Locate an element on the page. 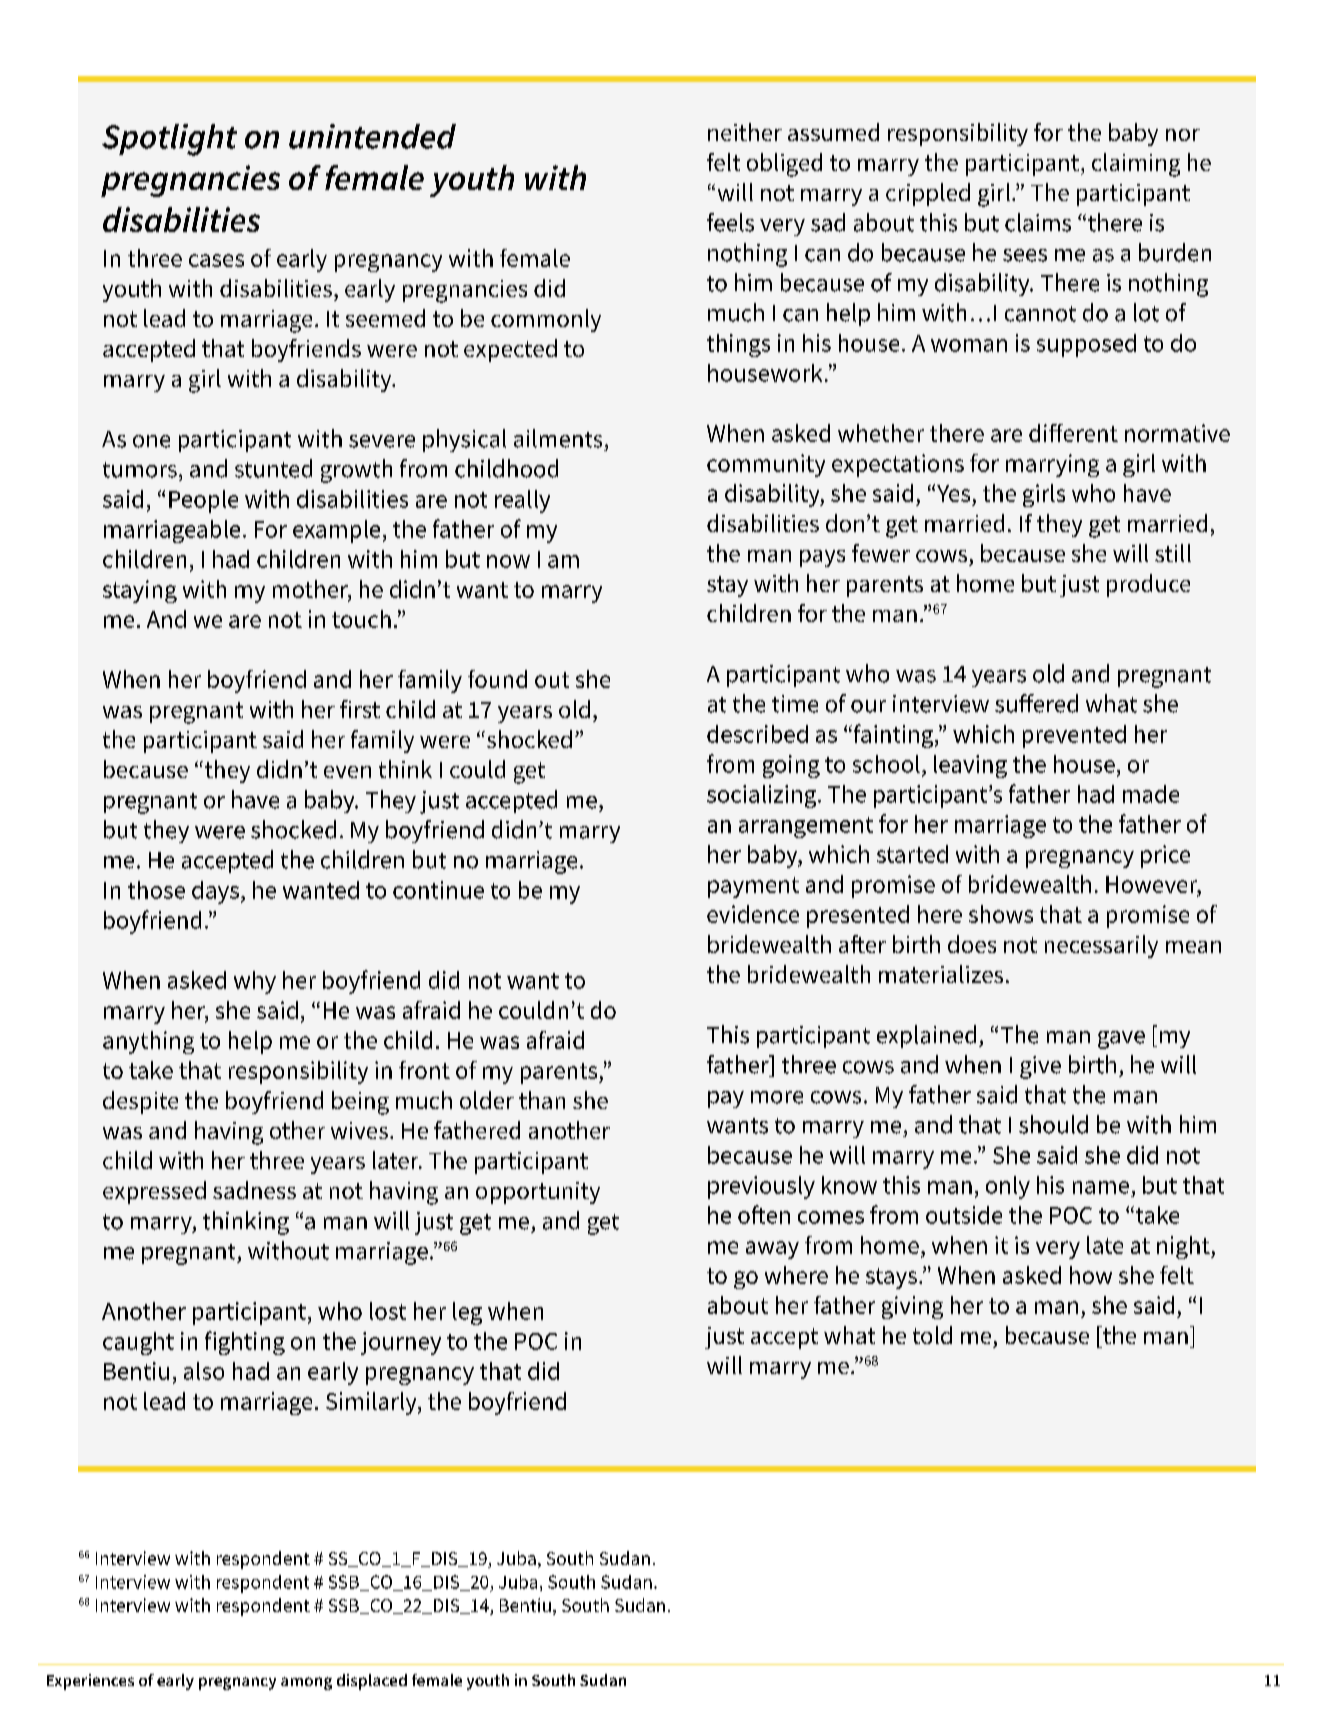 Image resolution: width=1334 pixels, height=1726 pixels. claims is located at coordinates (1038, 222).
